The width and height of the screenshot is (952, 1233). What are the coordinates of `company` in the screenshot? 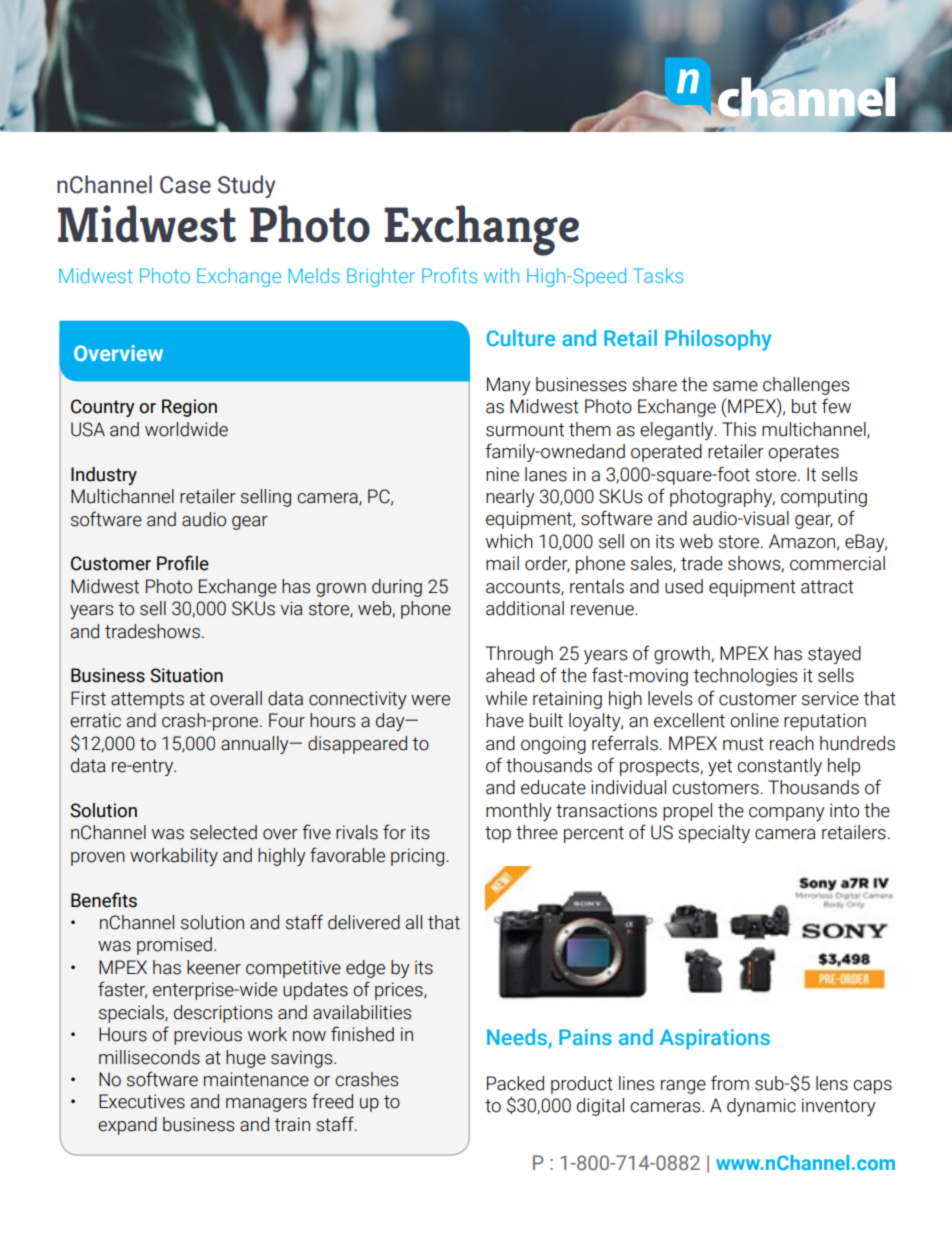 It's located at (787, 814).
